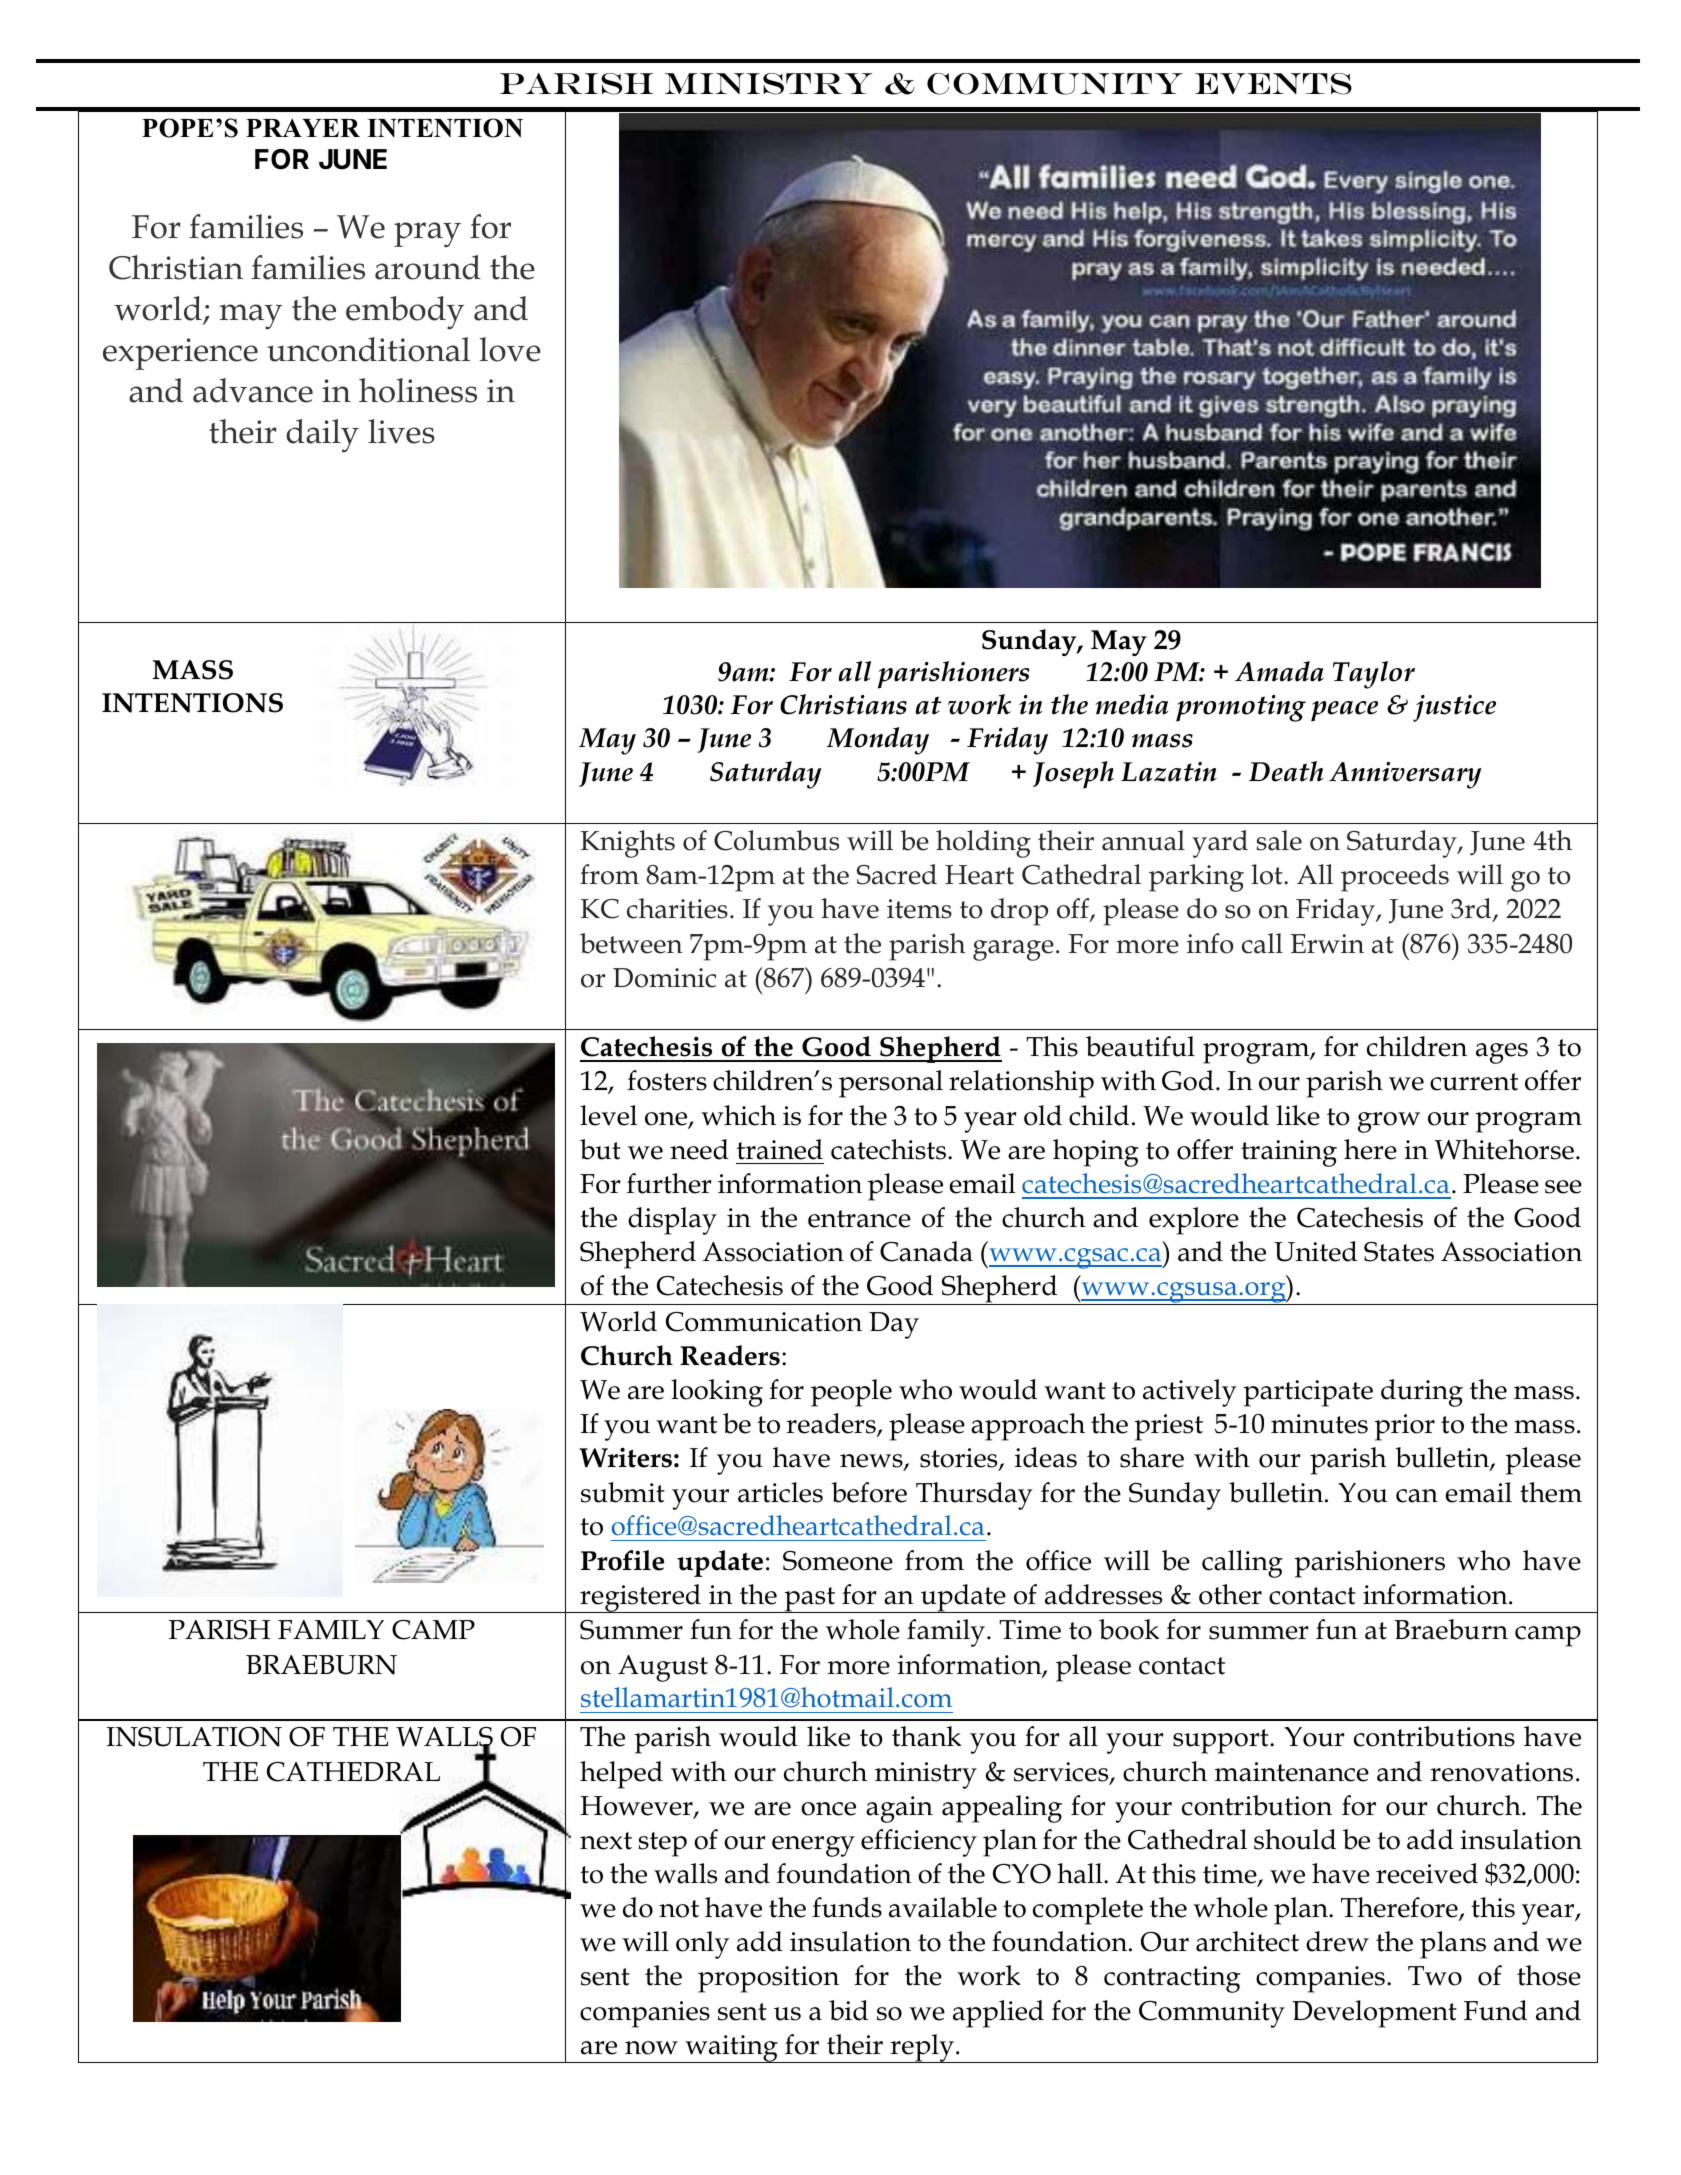 The height and width of the page is (2175, 1681). Describe the element at coordinates (848, 2010) in the page. I see `bid` at that location.
